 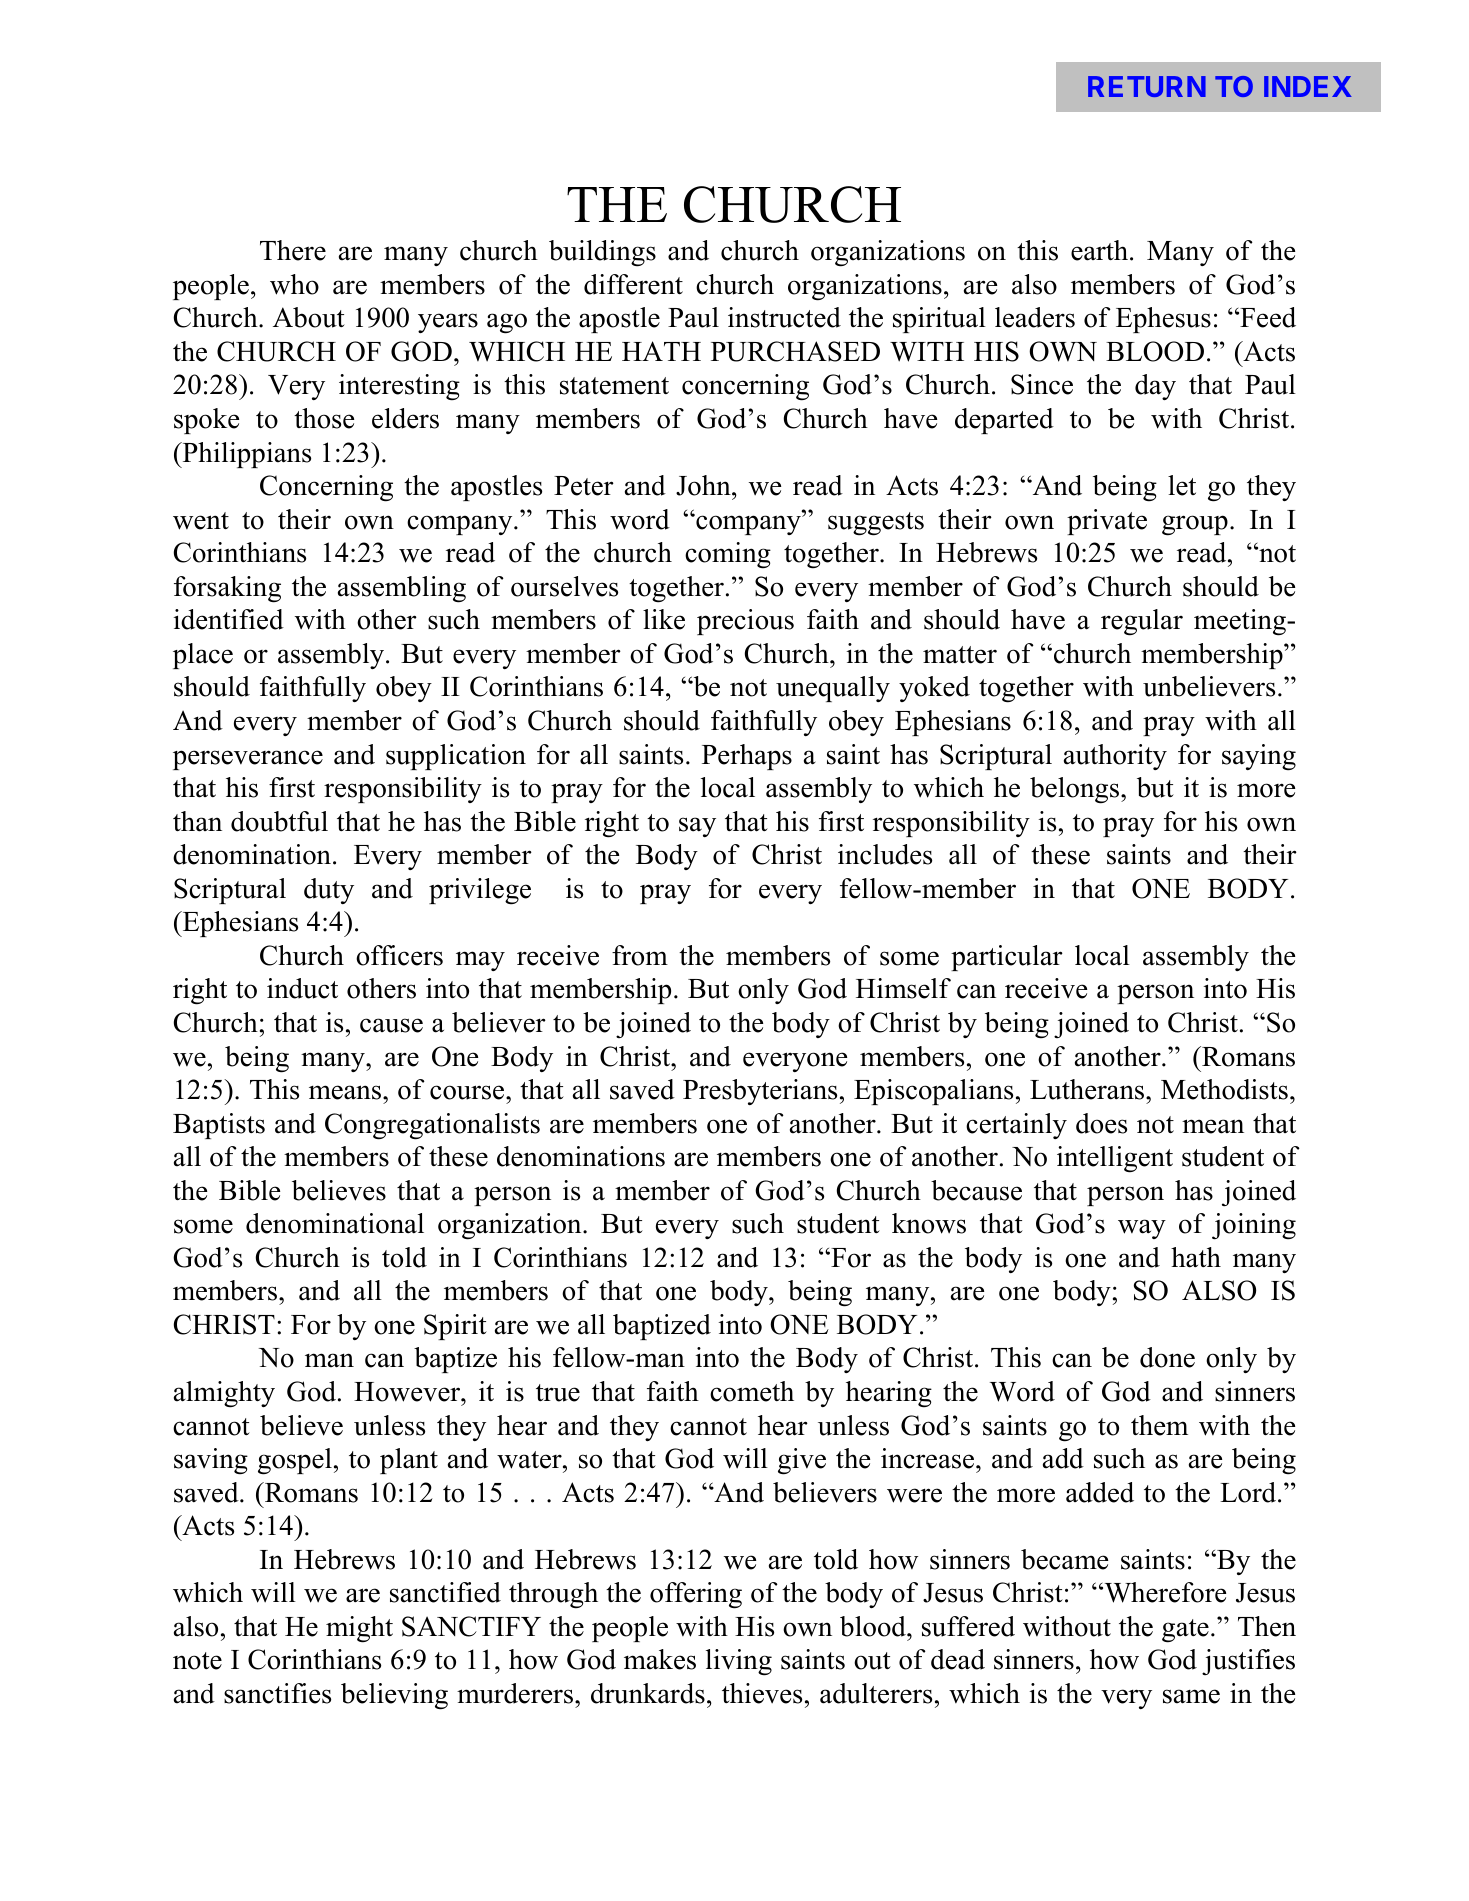 What do you see at coordinates (752, 1391) in the document?
I see `cometh` at bounding box center [752, 1391].
